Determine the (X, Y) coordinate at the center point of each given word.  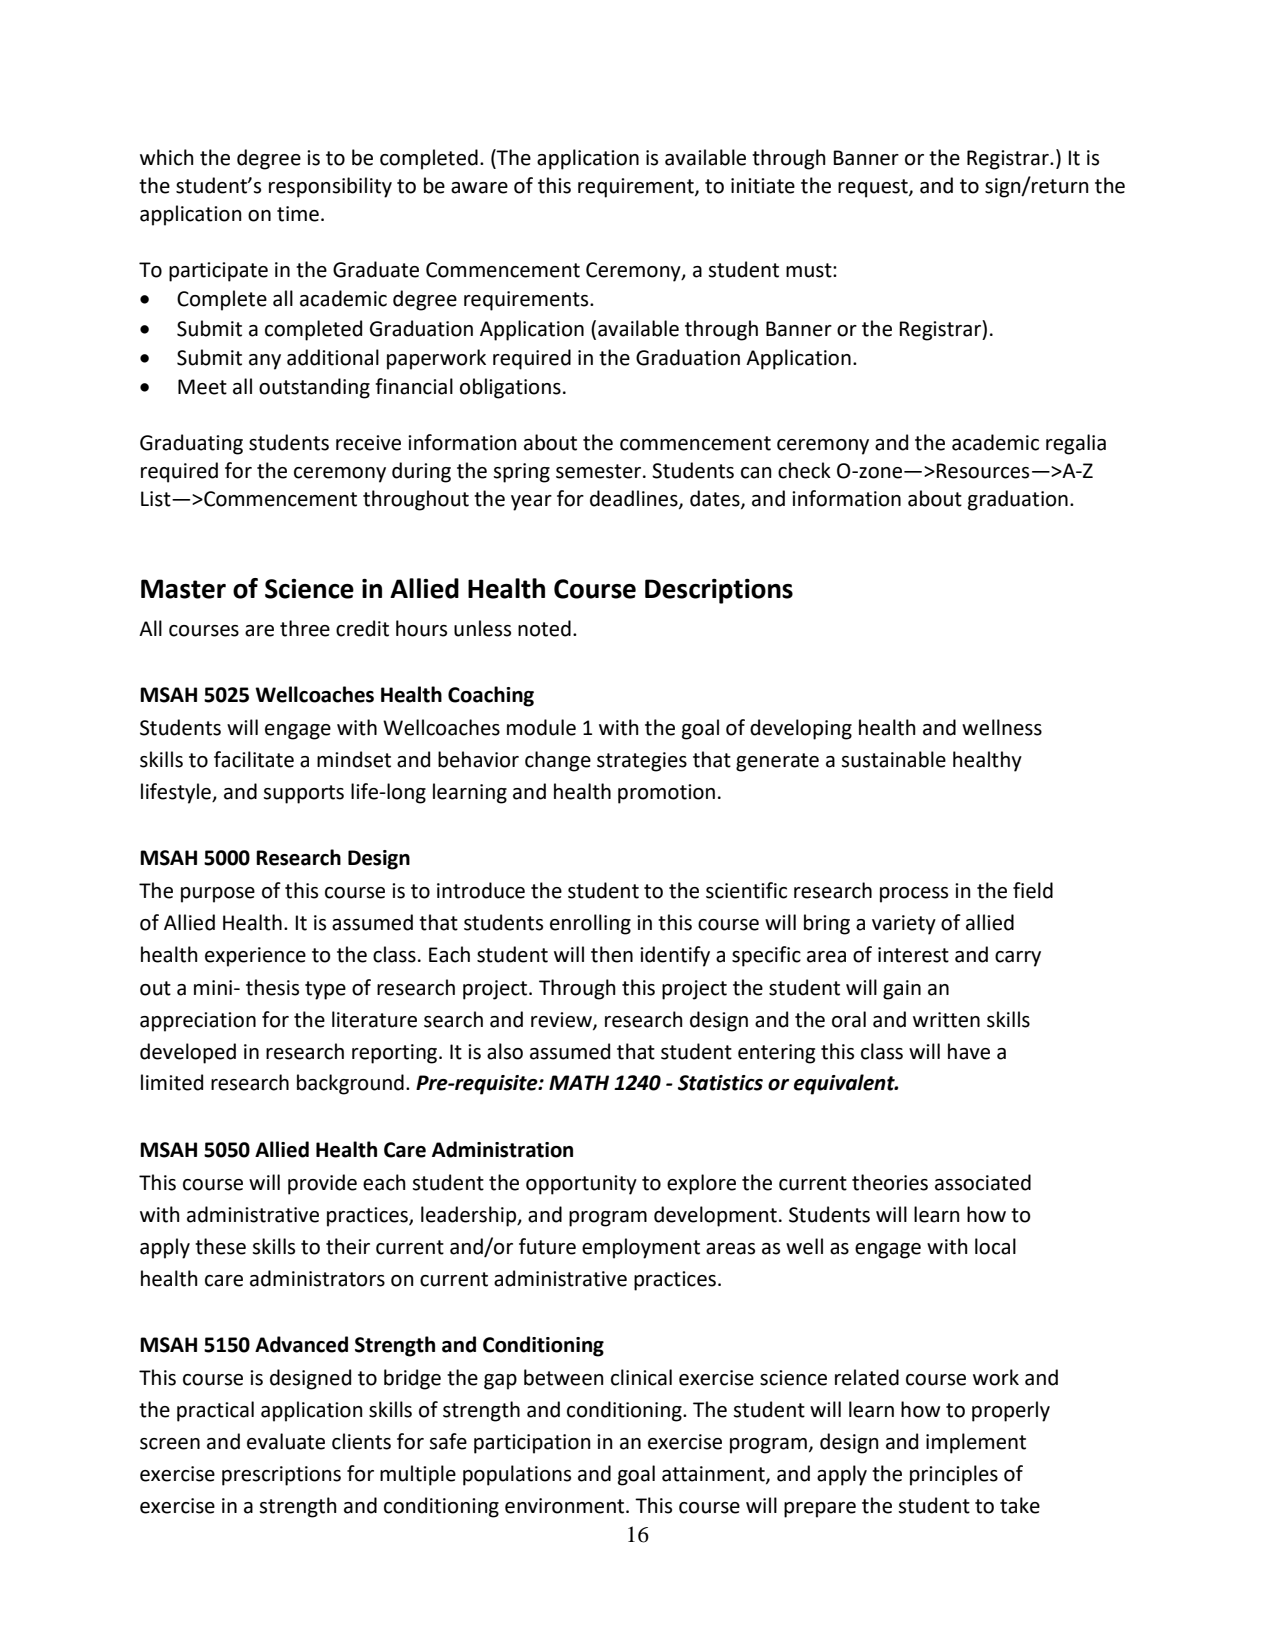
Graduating (191, 444)
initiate (763, 186)
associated (983, 1182)
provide (322, 1184)
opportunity (581, 1185)
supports (303, 794)
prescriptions (281, 1476)
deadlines (635, 499)
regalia (1076, 444)
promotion (666, 794)
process (914, 895)
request (874, 188)
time (298, 214)
